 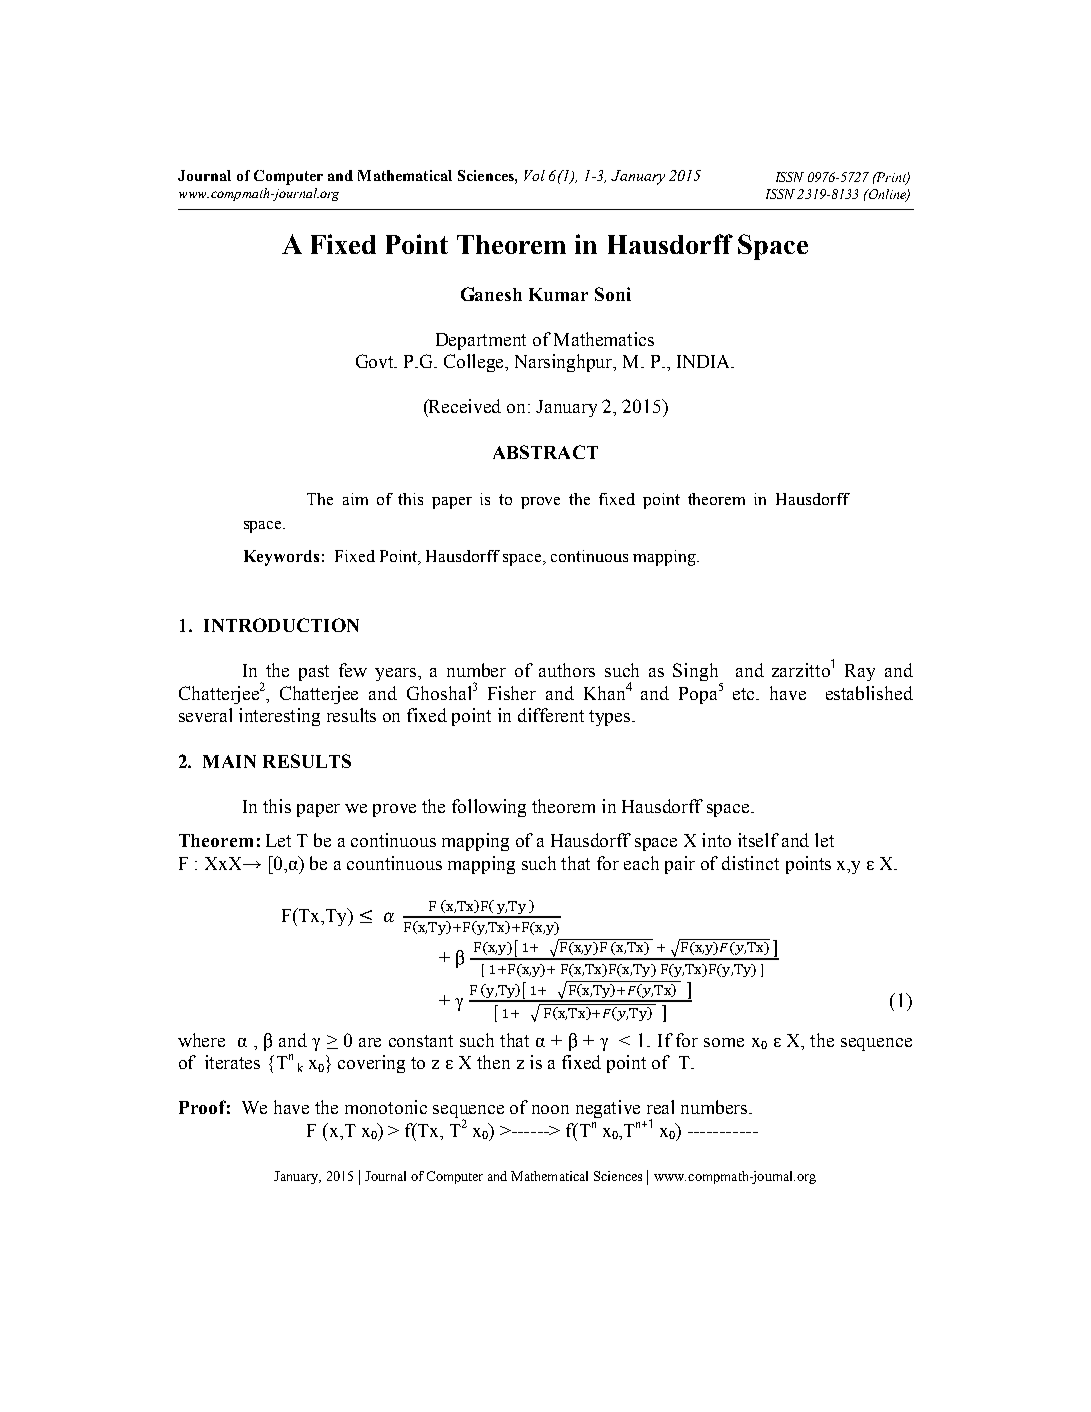 I want to click on ABSTRACT, so click(x=545, y=452).
